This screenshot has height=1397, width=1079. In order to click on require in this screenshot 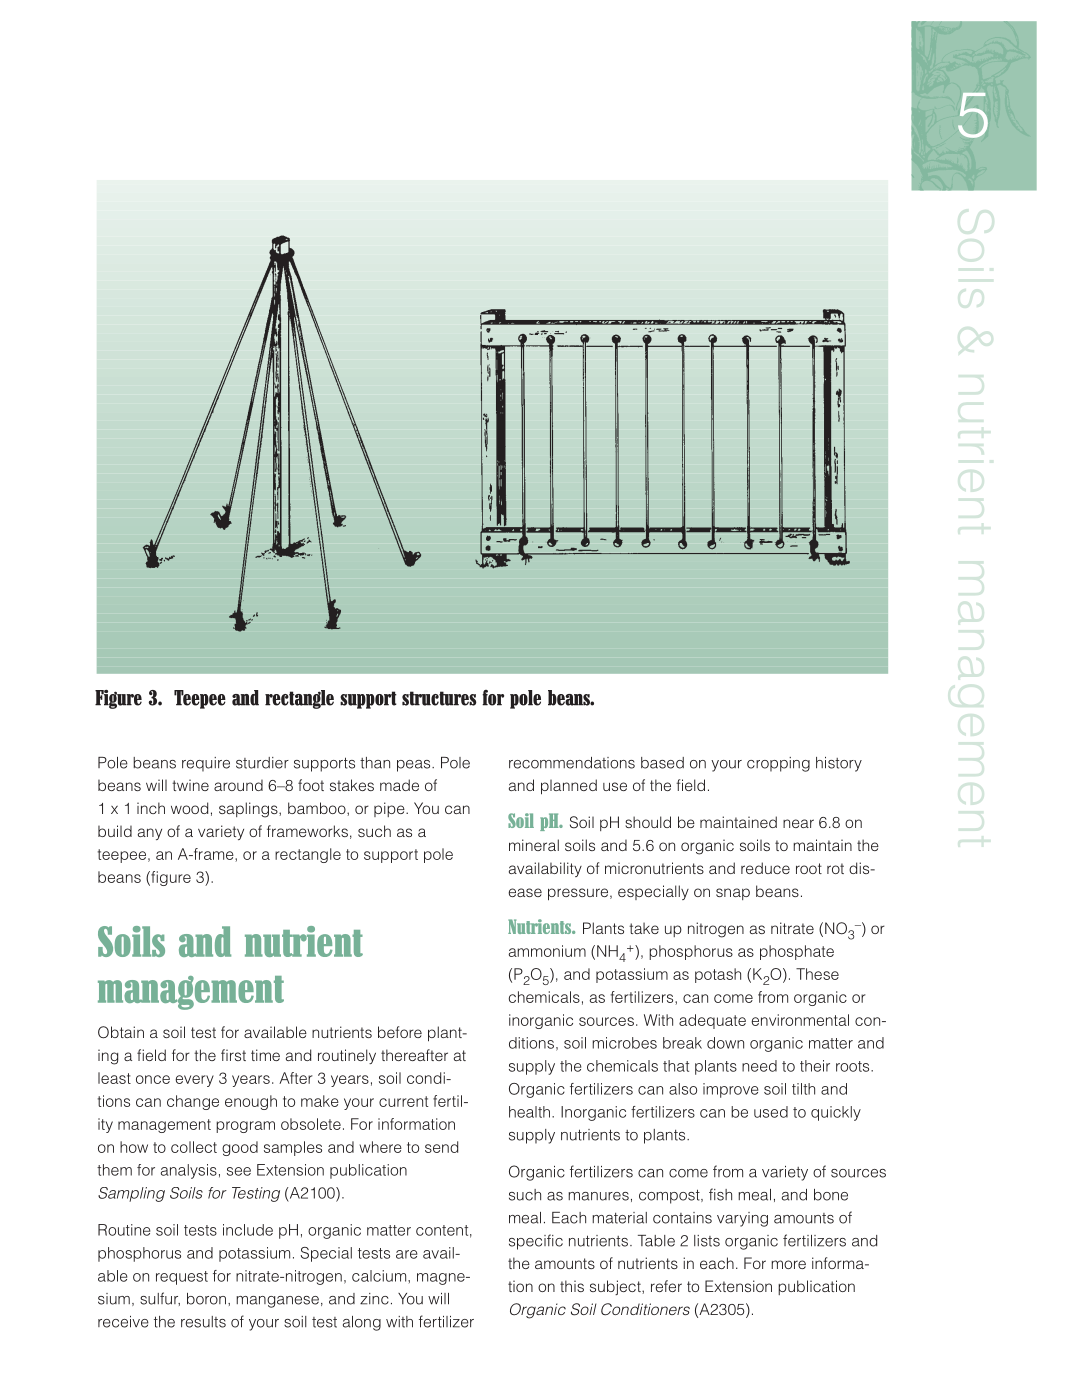, I will do `click(206, 764)`.
